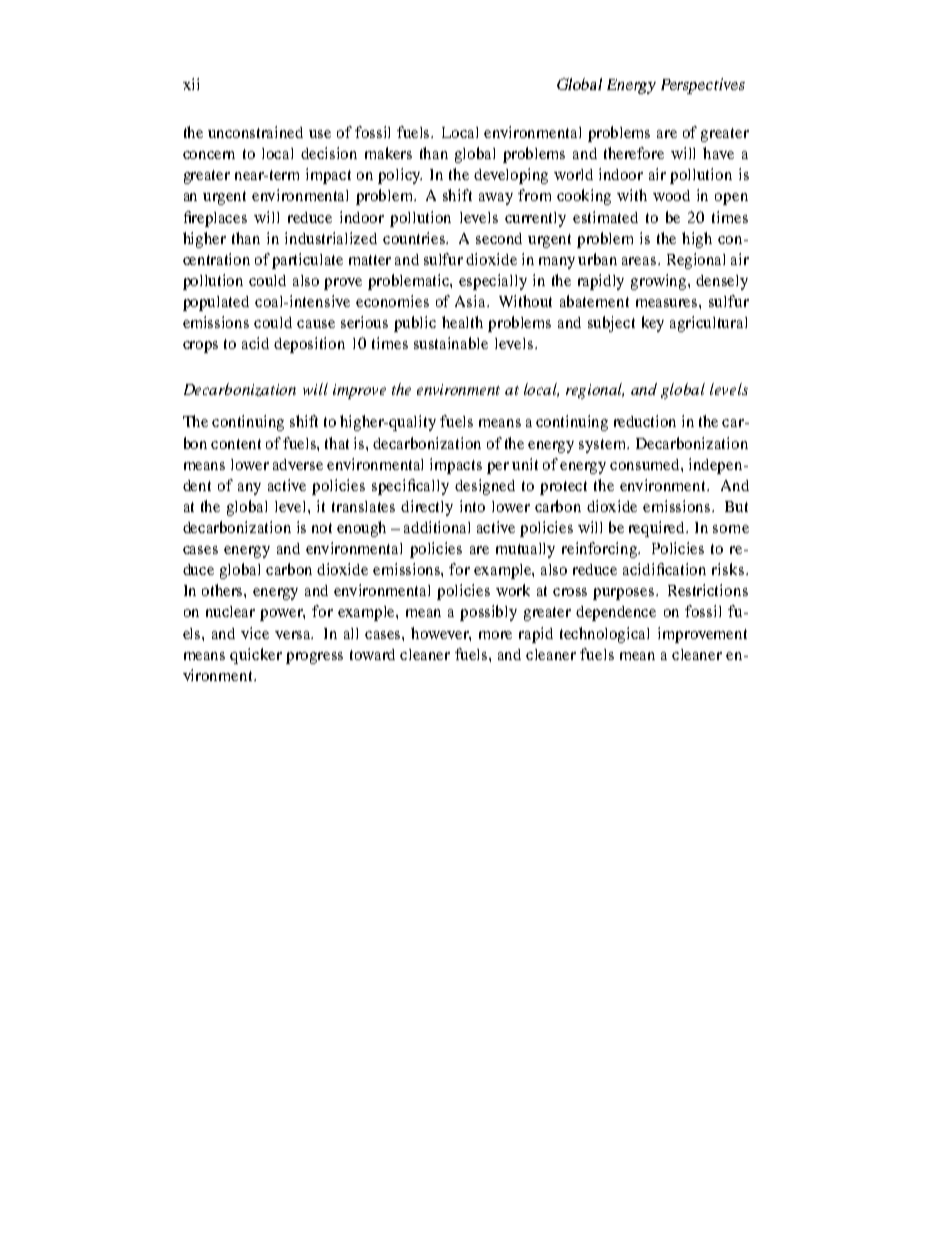 The width and height of the screenshot is (952, 1233). What do you see at coordinates (496, 199) in the screenshot?
I see `away` at bounding box center [496, 199].
